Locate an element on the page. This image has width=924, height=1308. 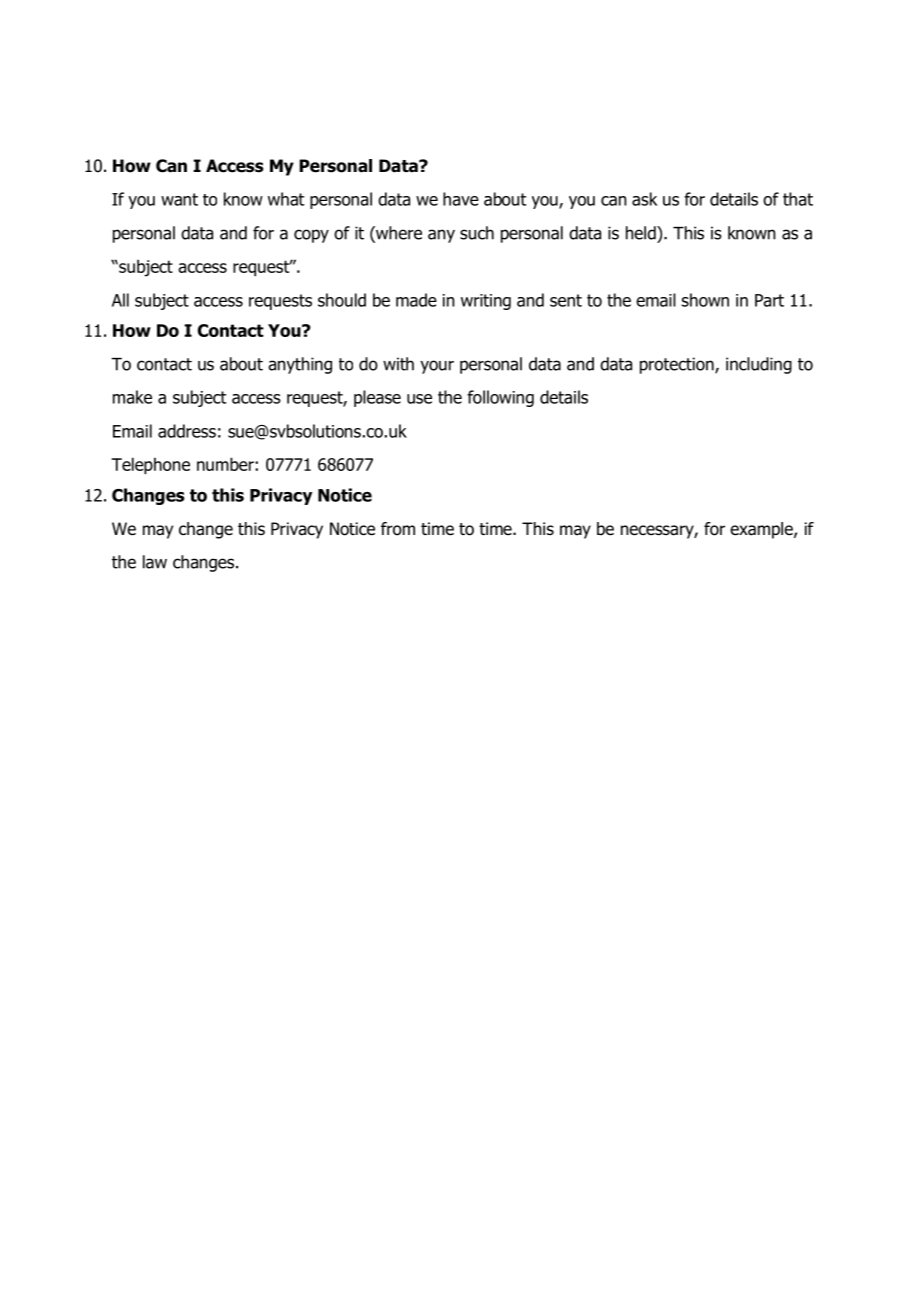
All is located at coordinates (120, 300).
